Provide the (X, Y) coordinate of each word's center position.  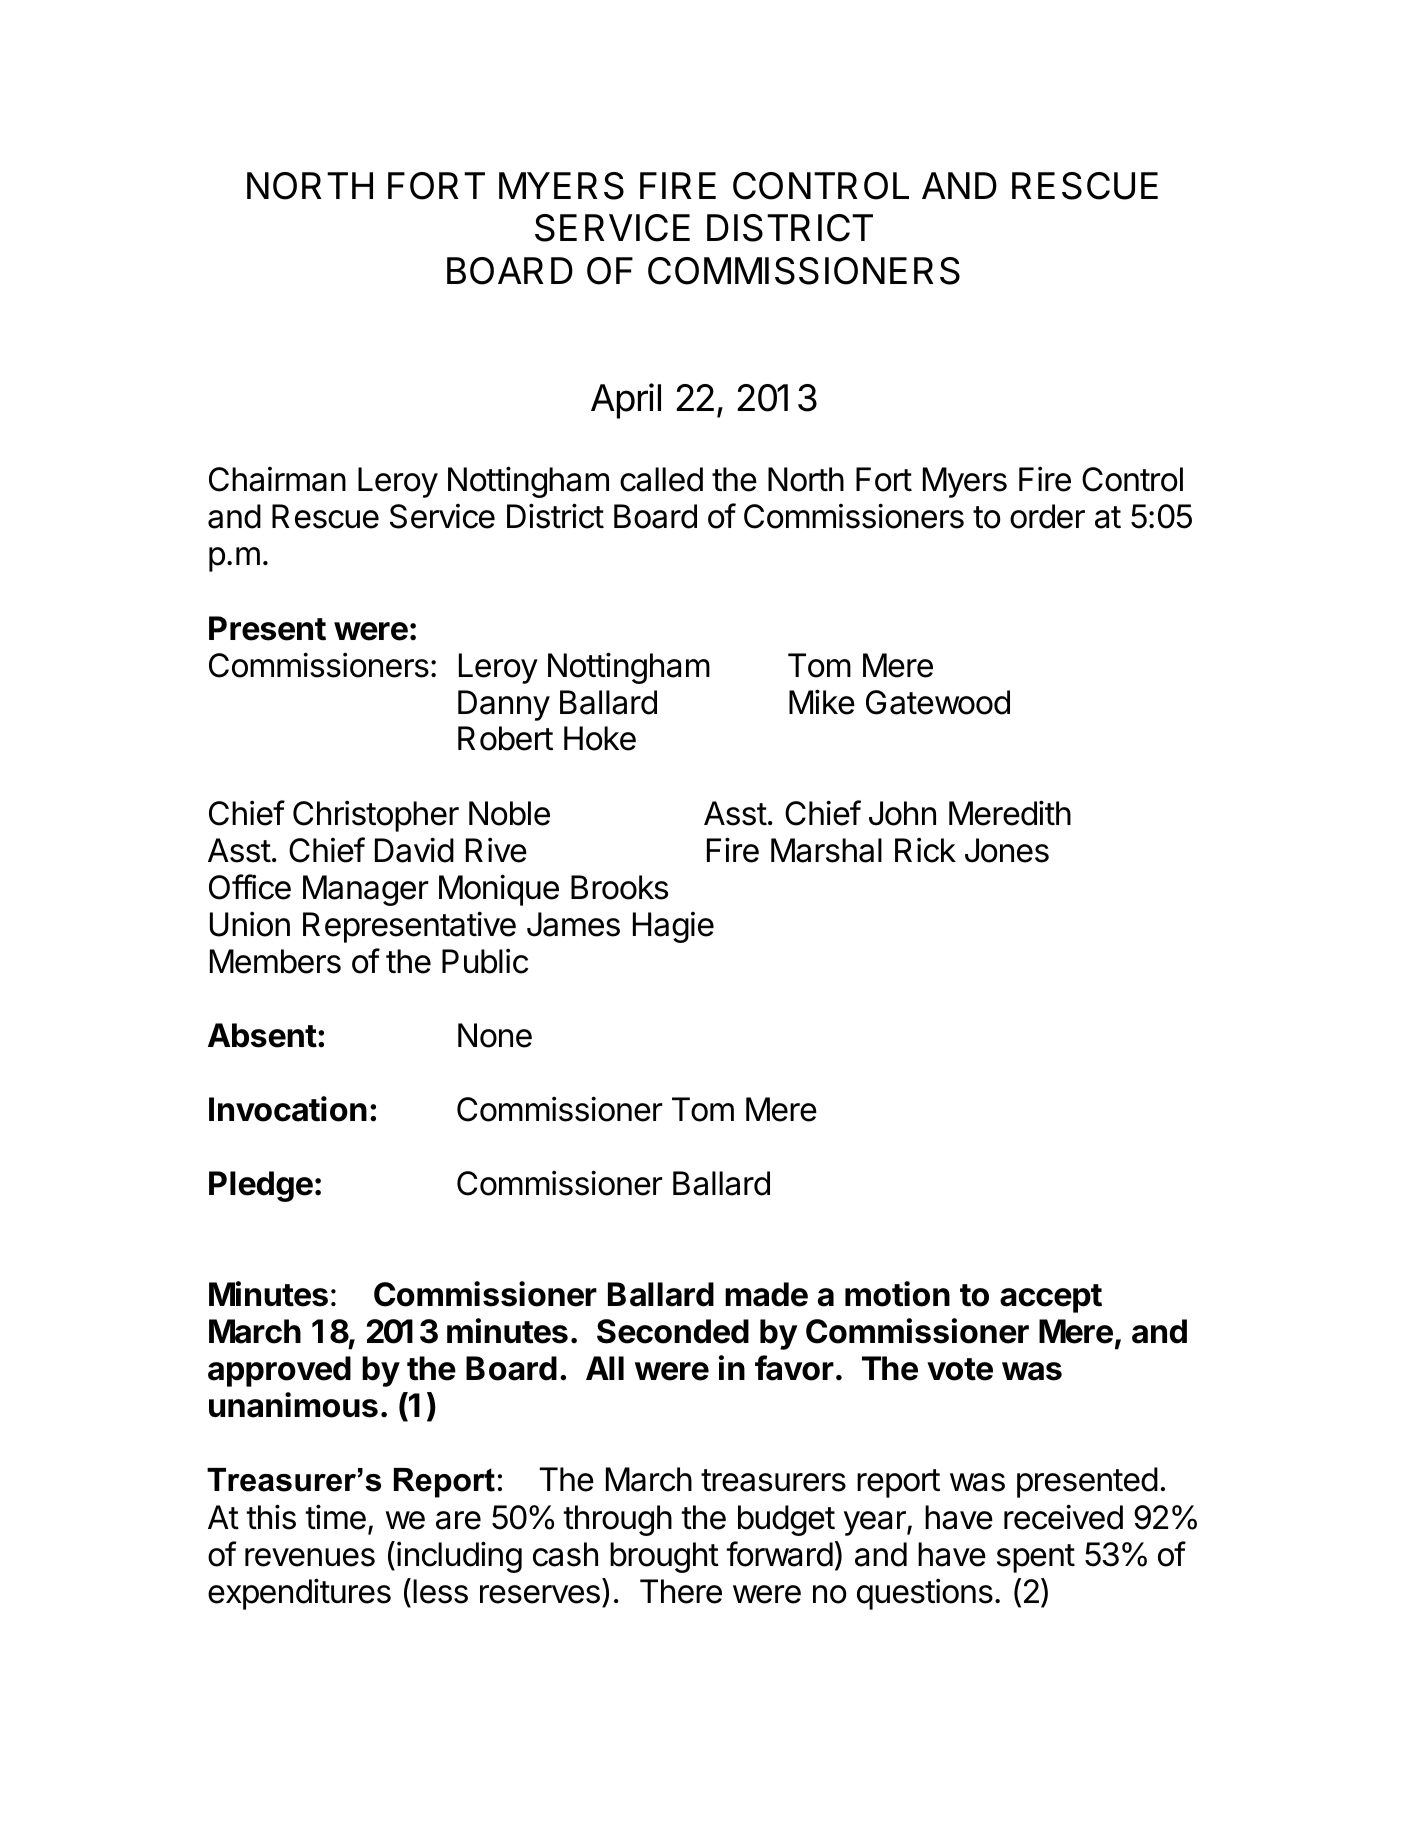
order (1047, 516)
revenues (310, 1557)
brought (664, 1557)
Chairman (277, 479)
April (626, 401)
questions (925, 1594)
